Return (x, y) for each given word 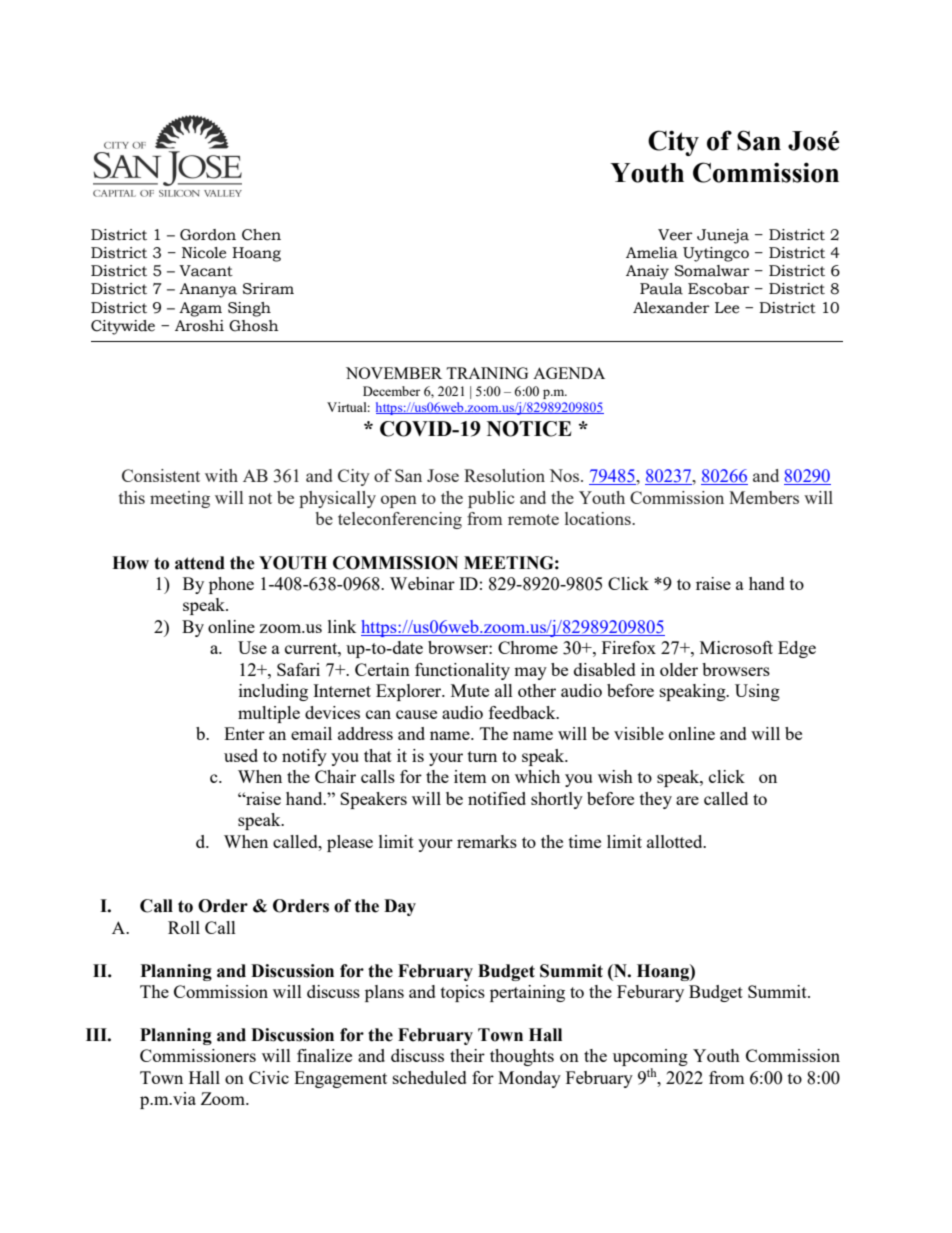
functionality (462, 671)
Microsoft (736, 647)
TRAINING (487, 373)
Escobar (719, 289)
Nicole (204, 253)
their (467, 1055)
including (273, 692)
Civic (269, 1077)
